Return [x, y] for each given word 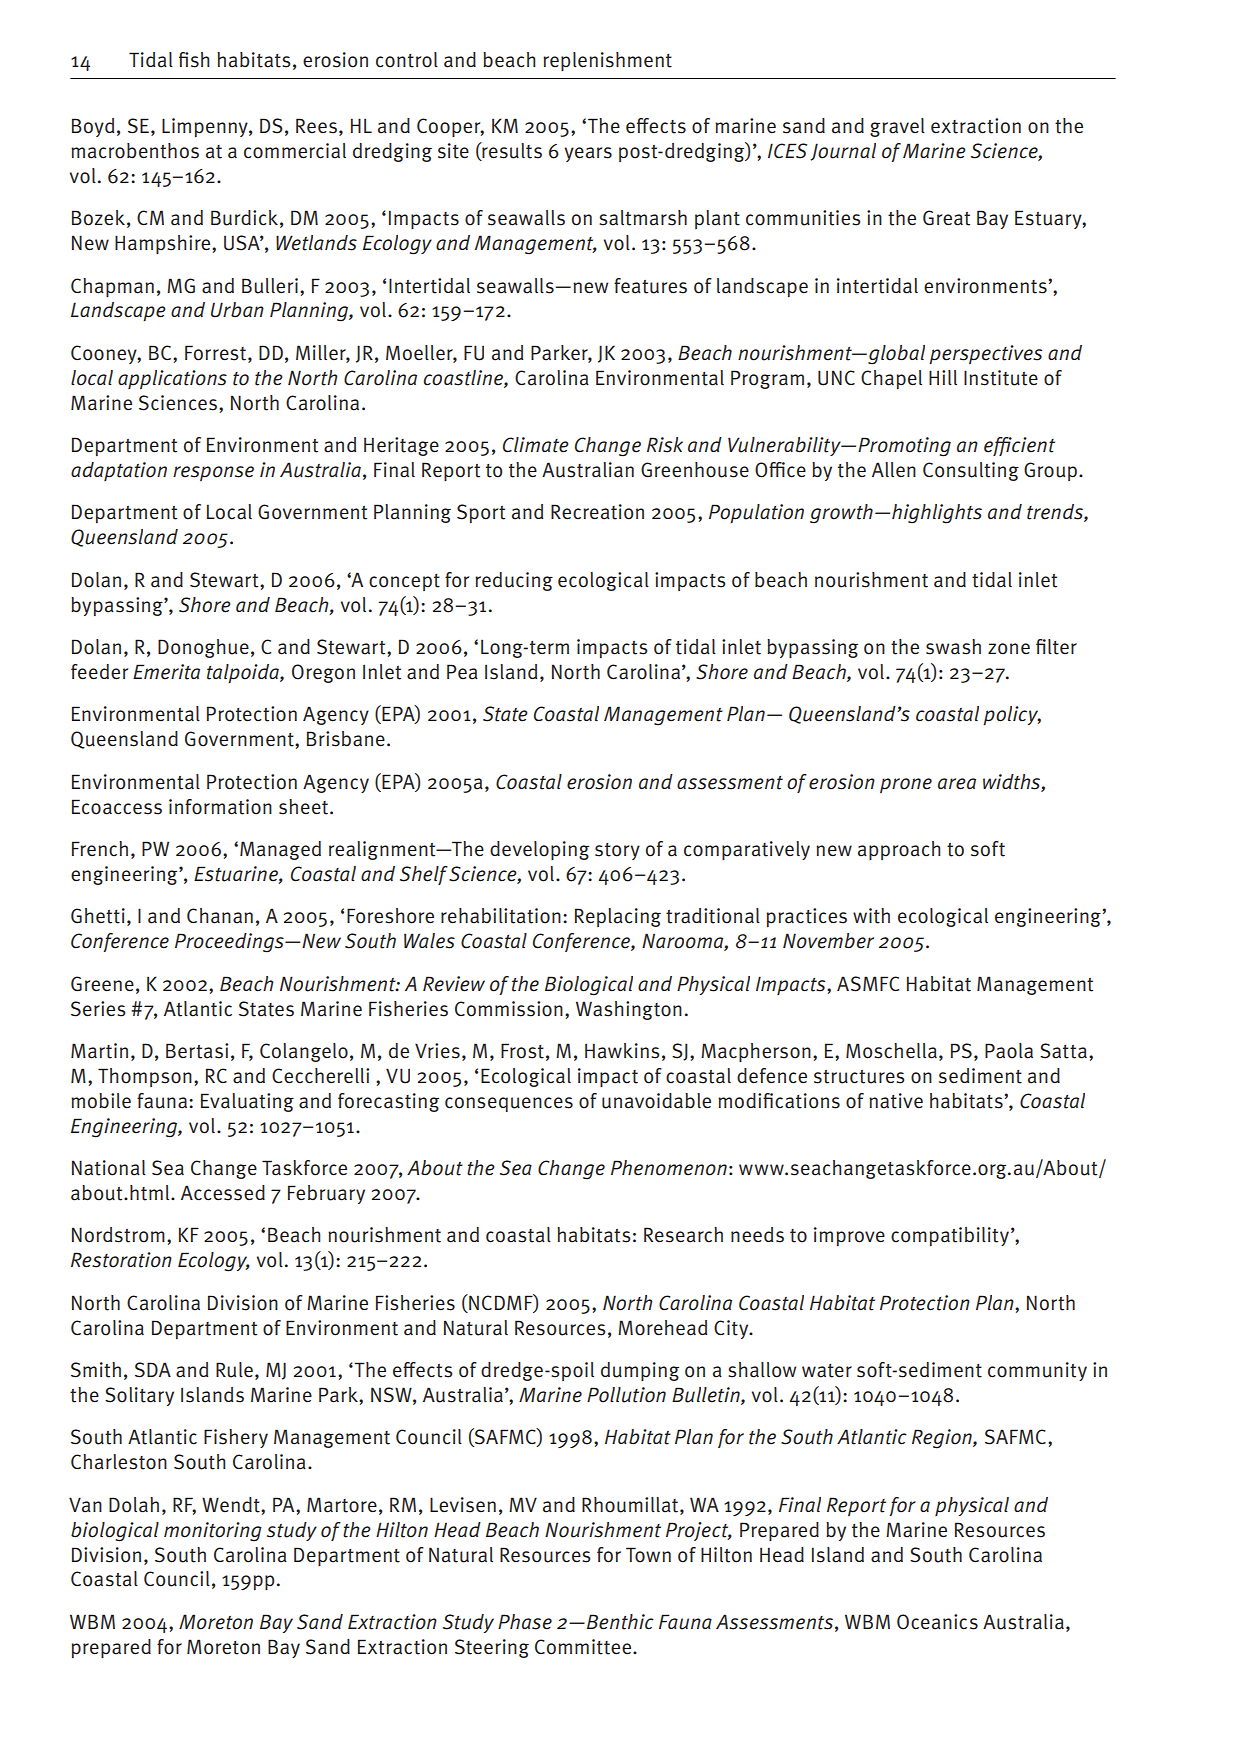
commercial [295, 151]
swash [953, 647]
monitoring [213, 1532]
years [588, 154]
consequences [509, 1104]
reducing [514, 581]
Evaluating [247, 1102]
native [896, 1101]
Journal [843, 152]
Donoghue [203, 648]
